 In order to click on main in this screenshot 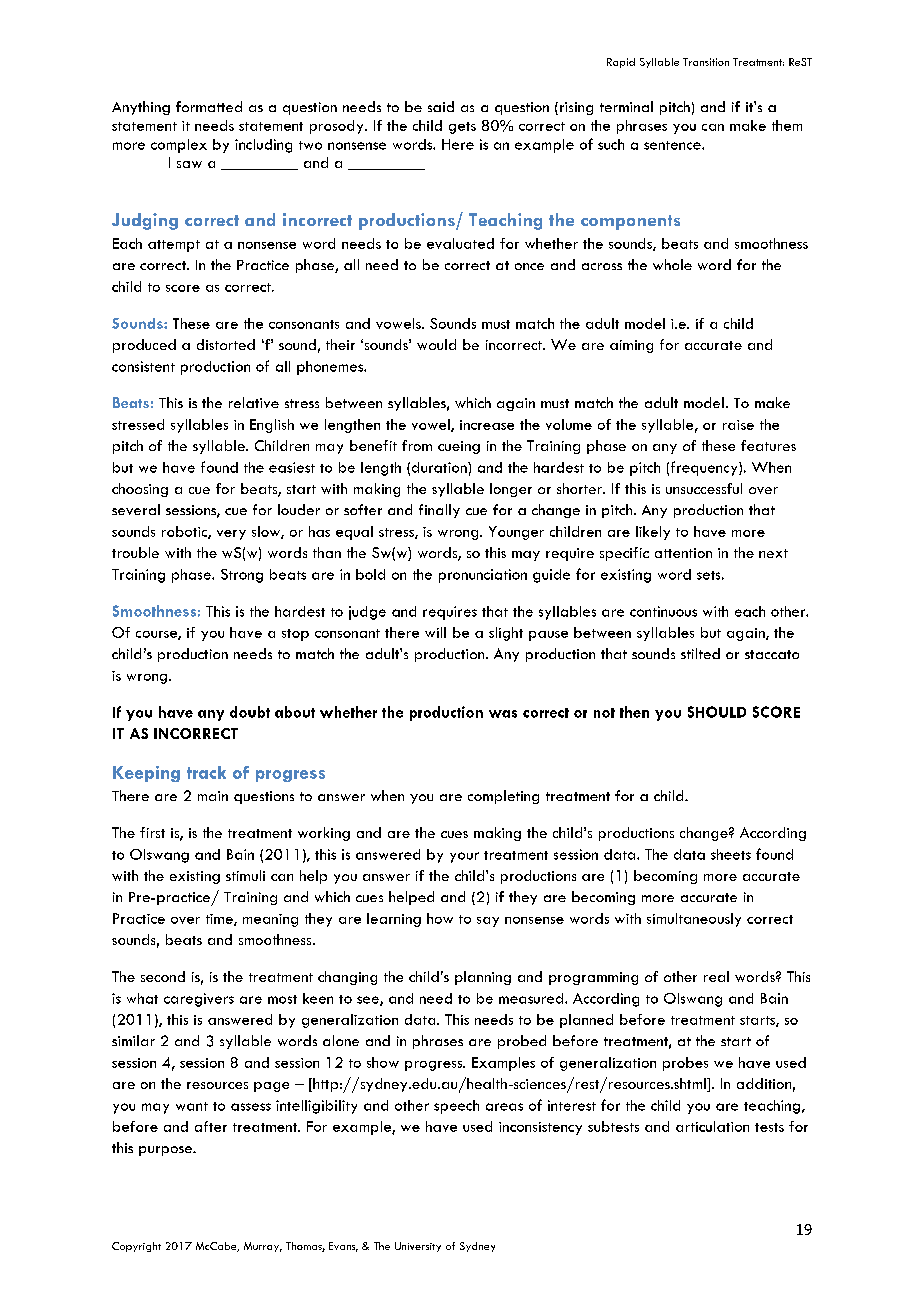, I will do `click(213, 796)`.
